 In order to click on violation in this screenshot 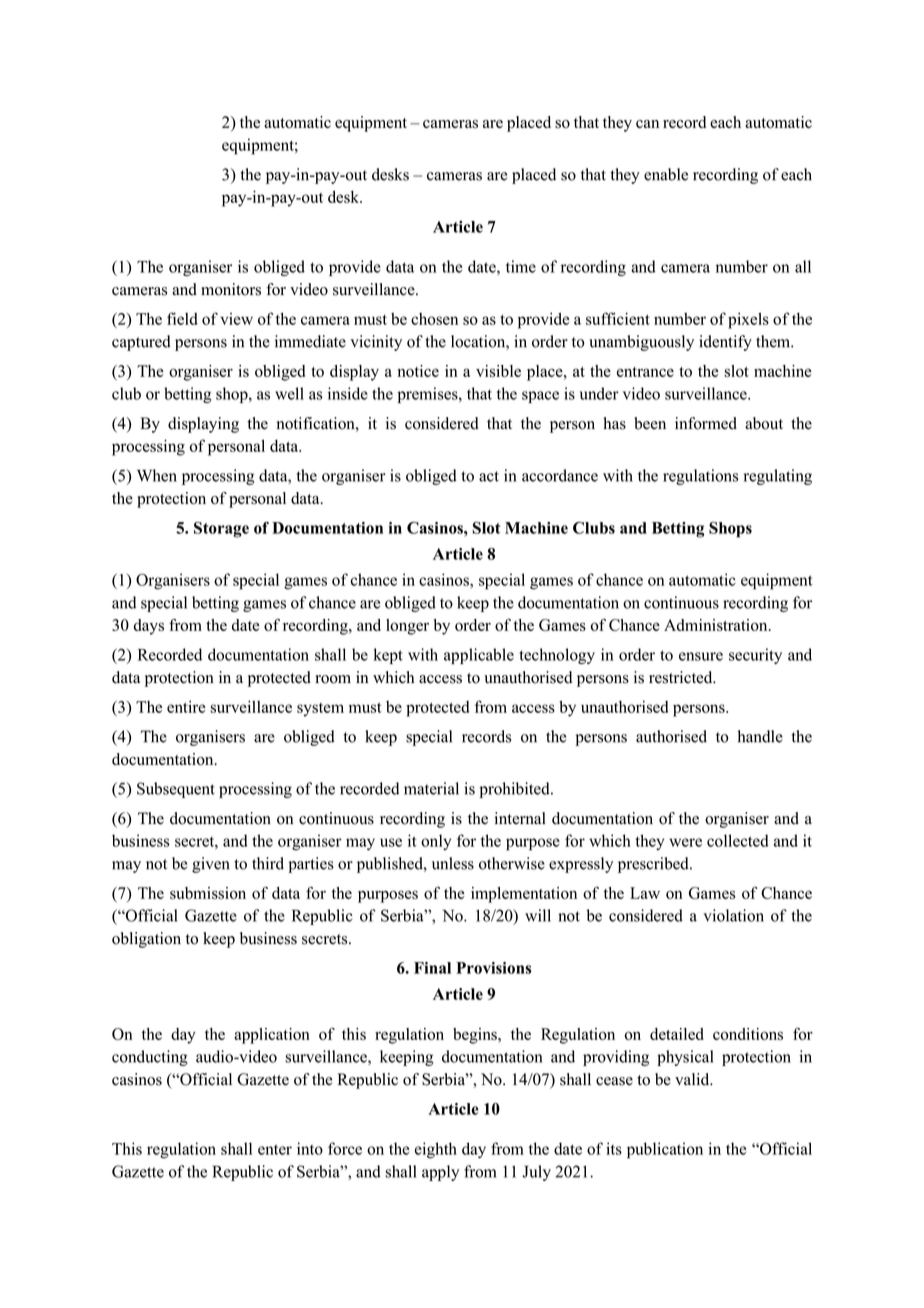, I will do `click(733, 915)`.
